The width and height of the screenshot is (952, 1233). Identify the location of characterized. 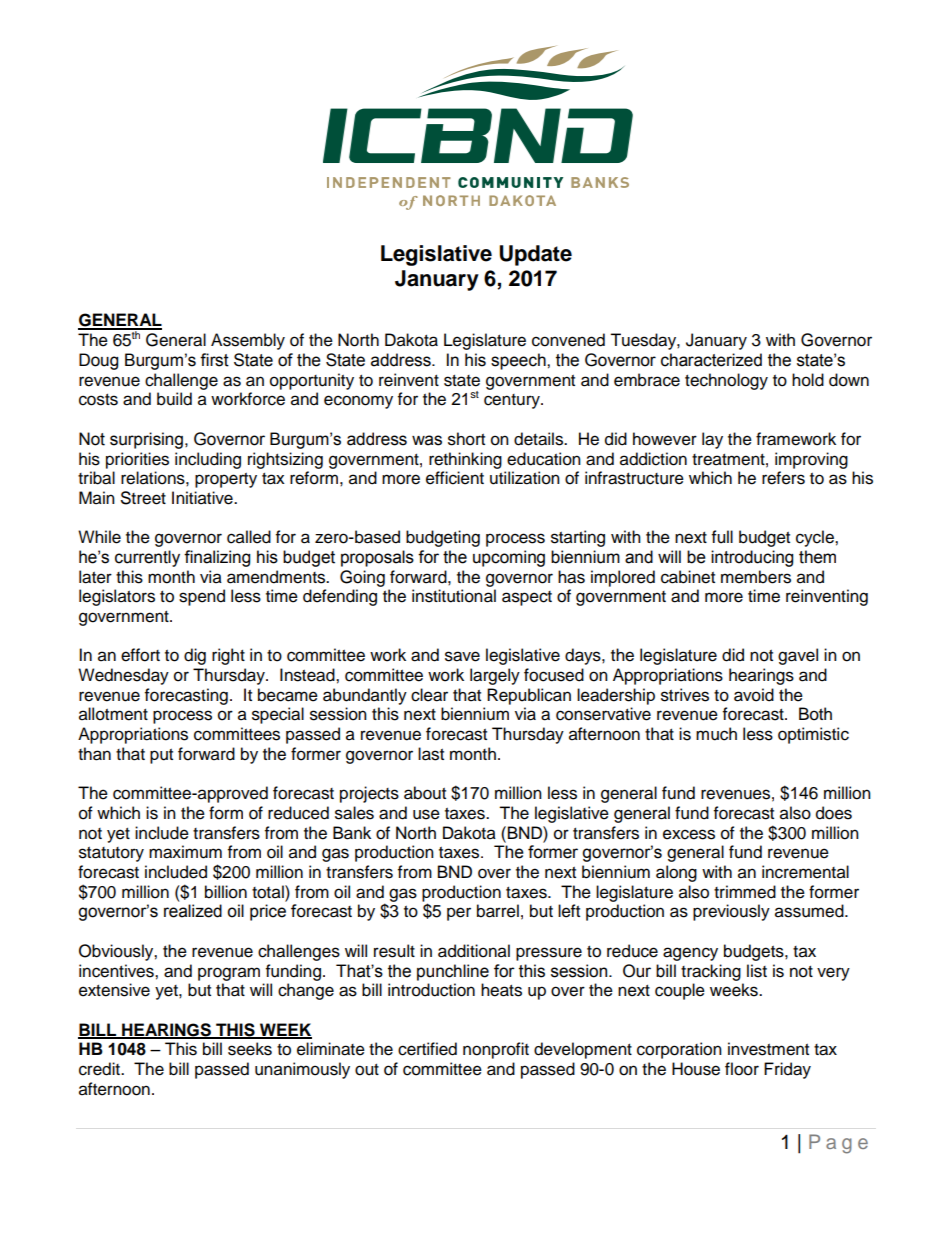
(711, 360).
